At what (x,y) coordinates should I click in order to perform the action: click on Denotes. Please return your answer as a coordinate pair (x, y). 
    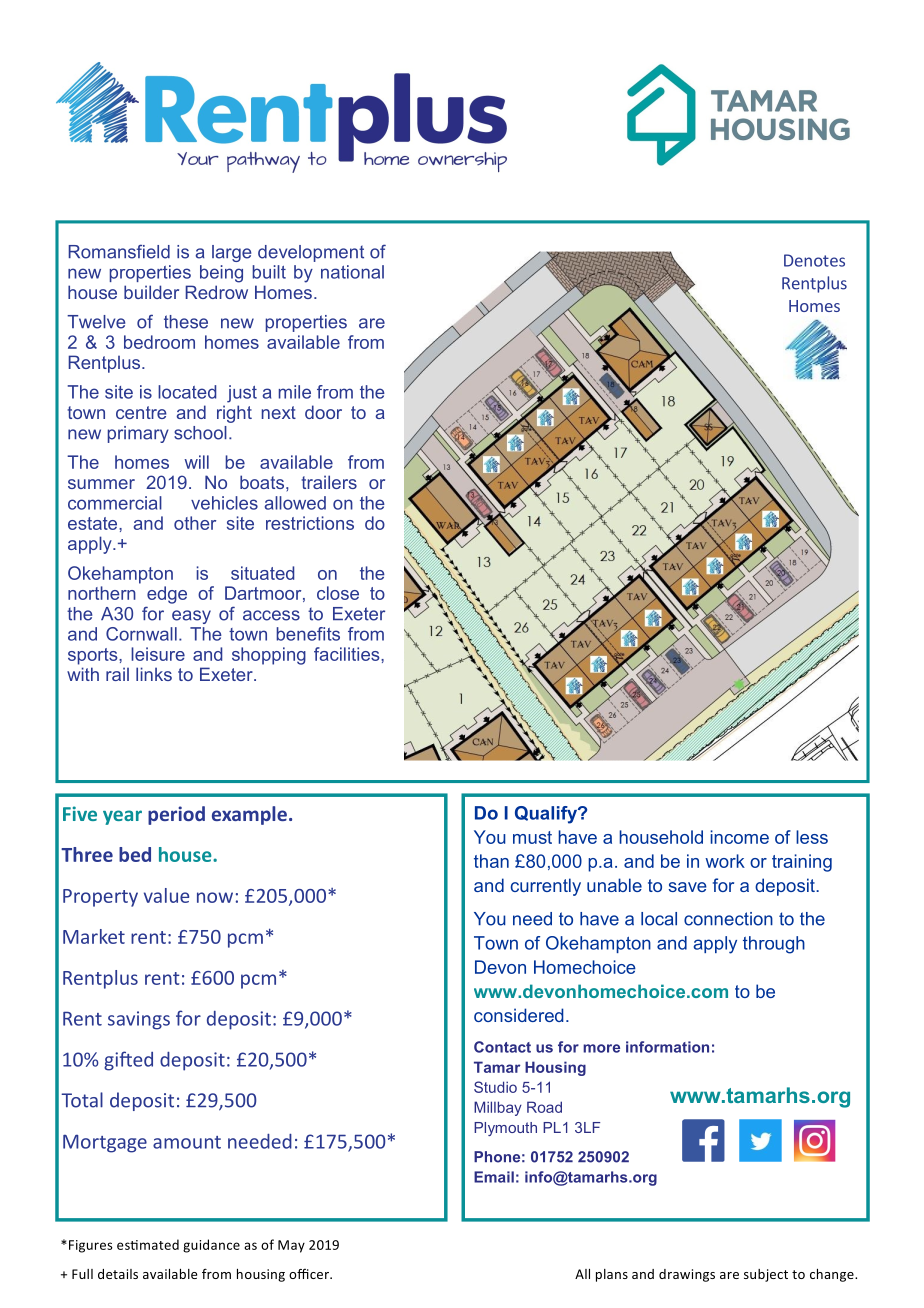
    Looking at the image, I should click on (814, 260).
